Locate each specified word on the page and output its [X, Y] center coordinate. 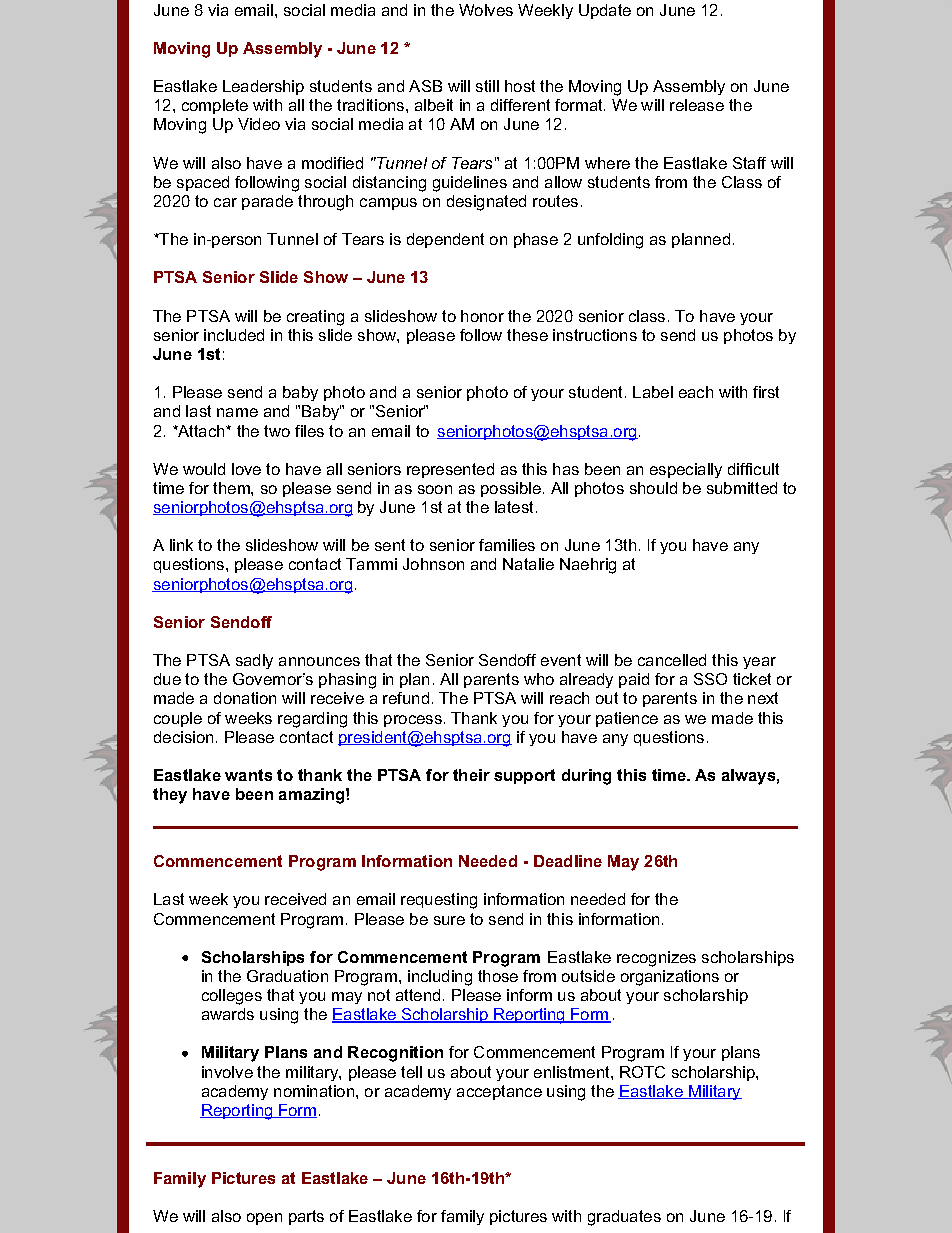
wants [248, 775]
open [264, 1219]
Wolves [486, 10]
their [471, 775]
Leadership [263, 87]
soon [435, 489]
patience [627, 719]
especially [686, 470]
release [697, 105]
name [237, 412]
